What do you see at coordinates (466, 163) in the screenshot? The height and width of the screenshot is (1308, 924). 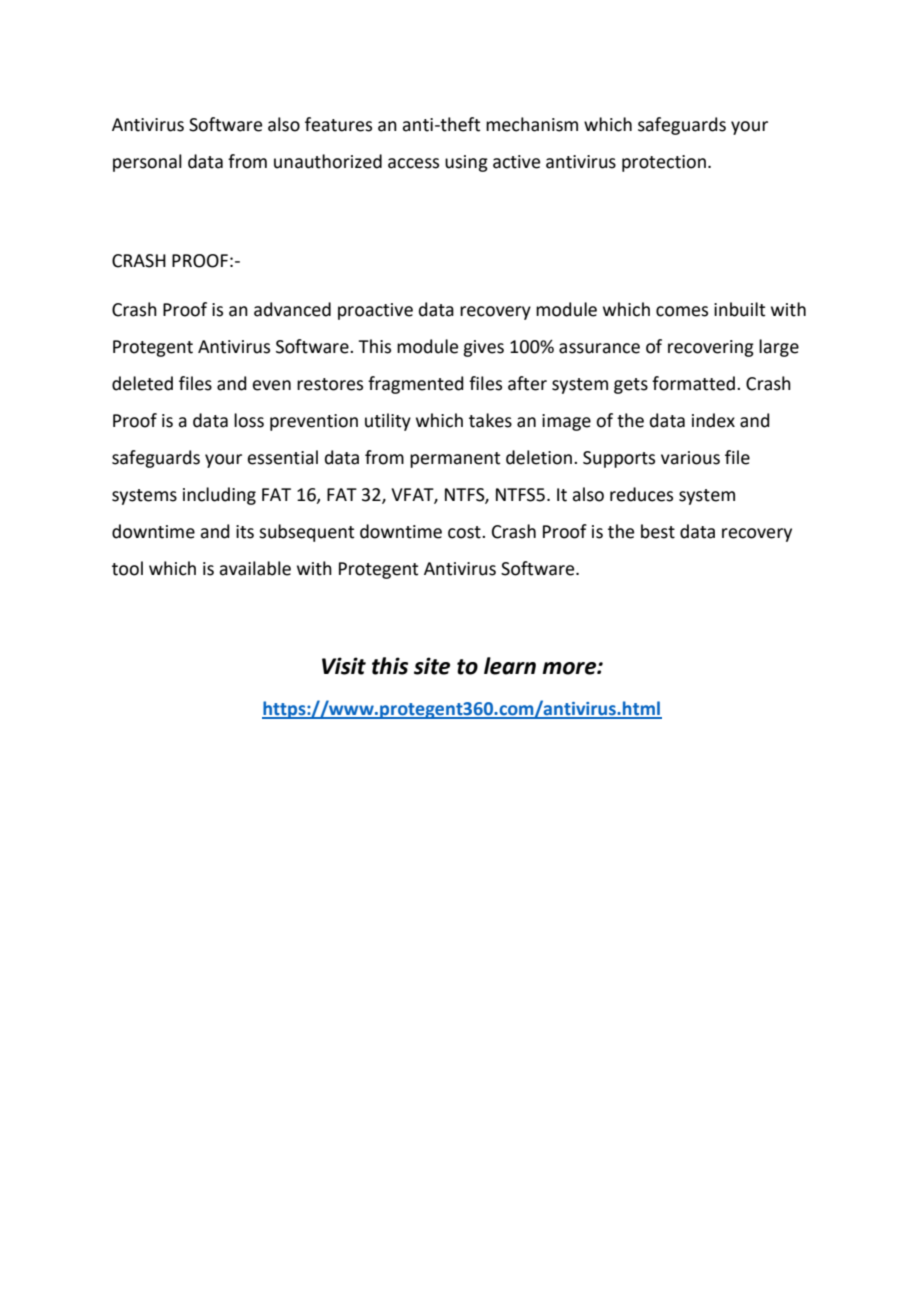 I see `using` at bounding box center [466, 163].
